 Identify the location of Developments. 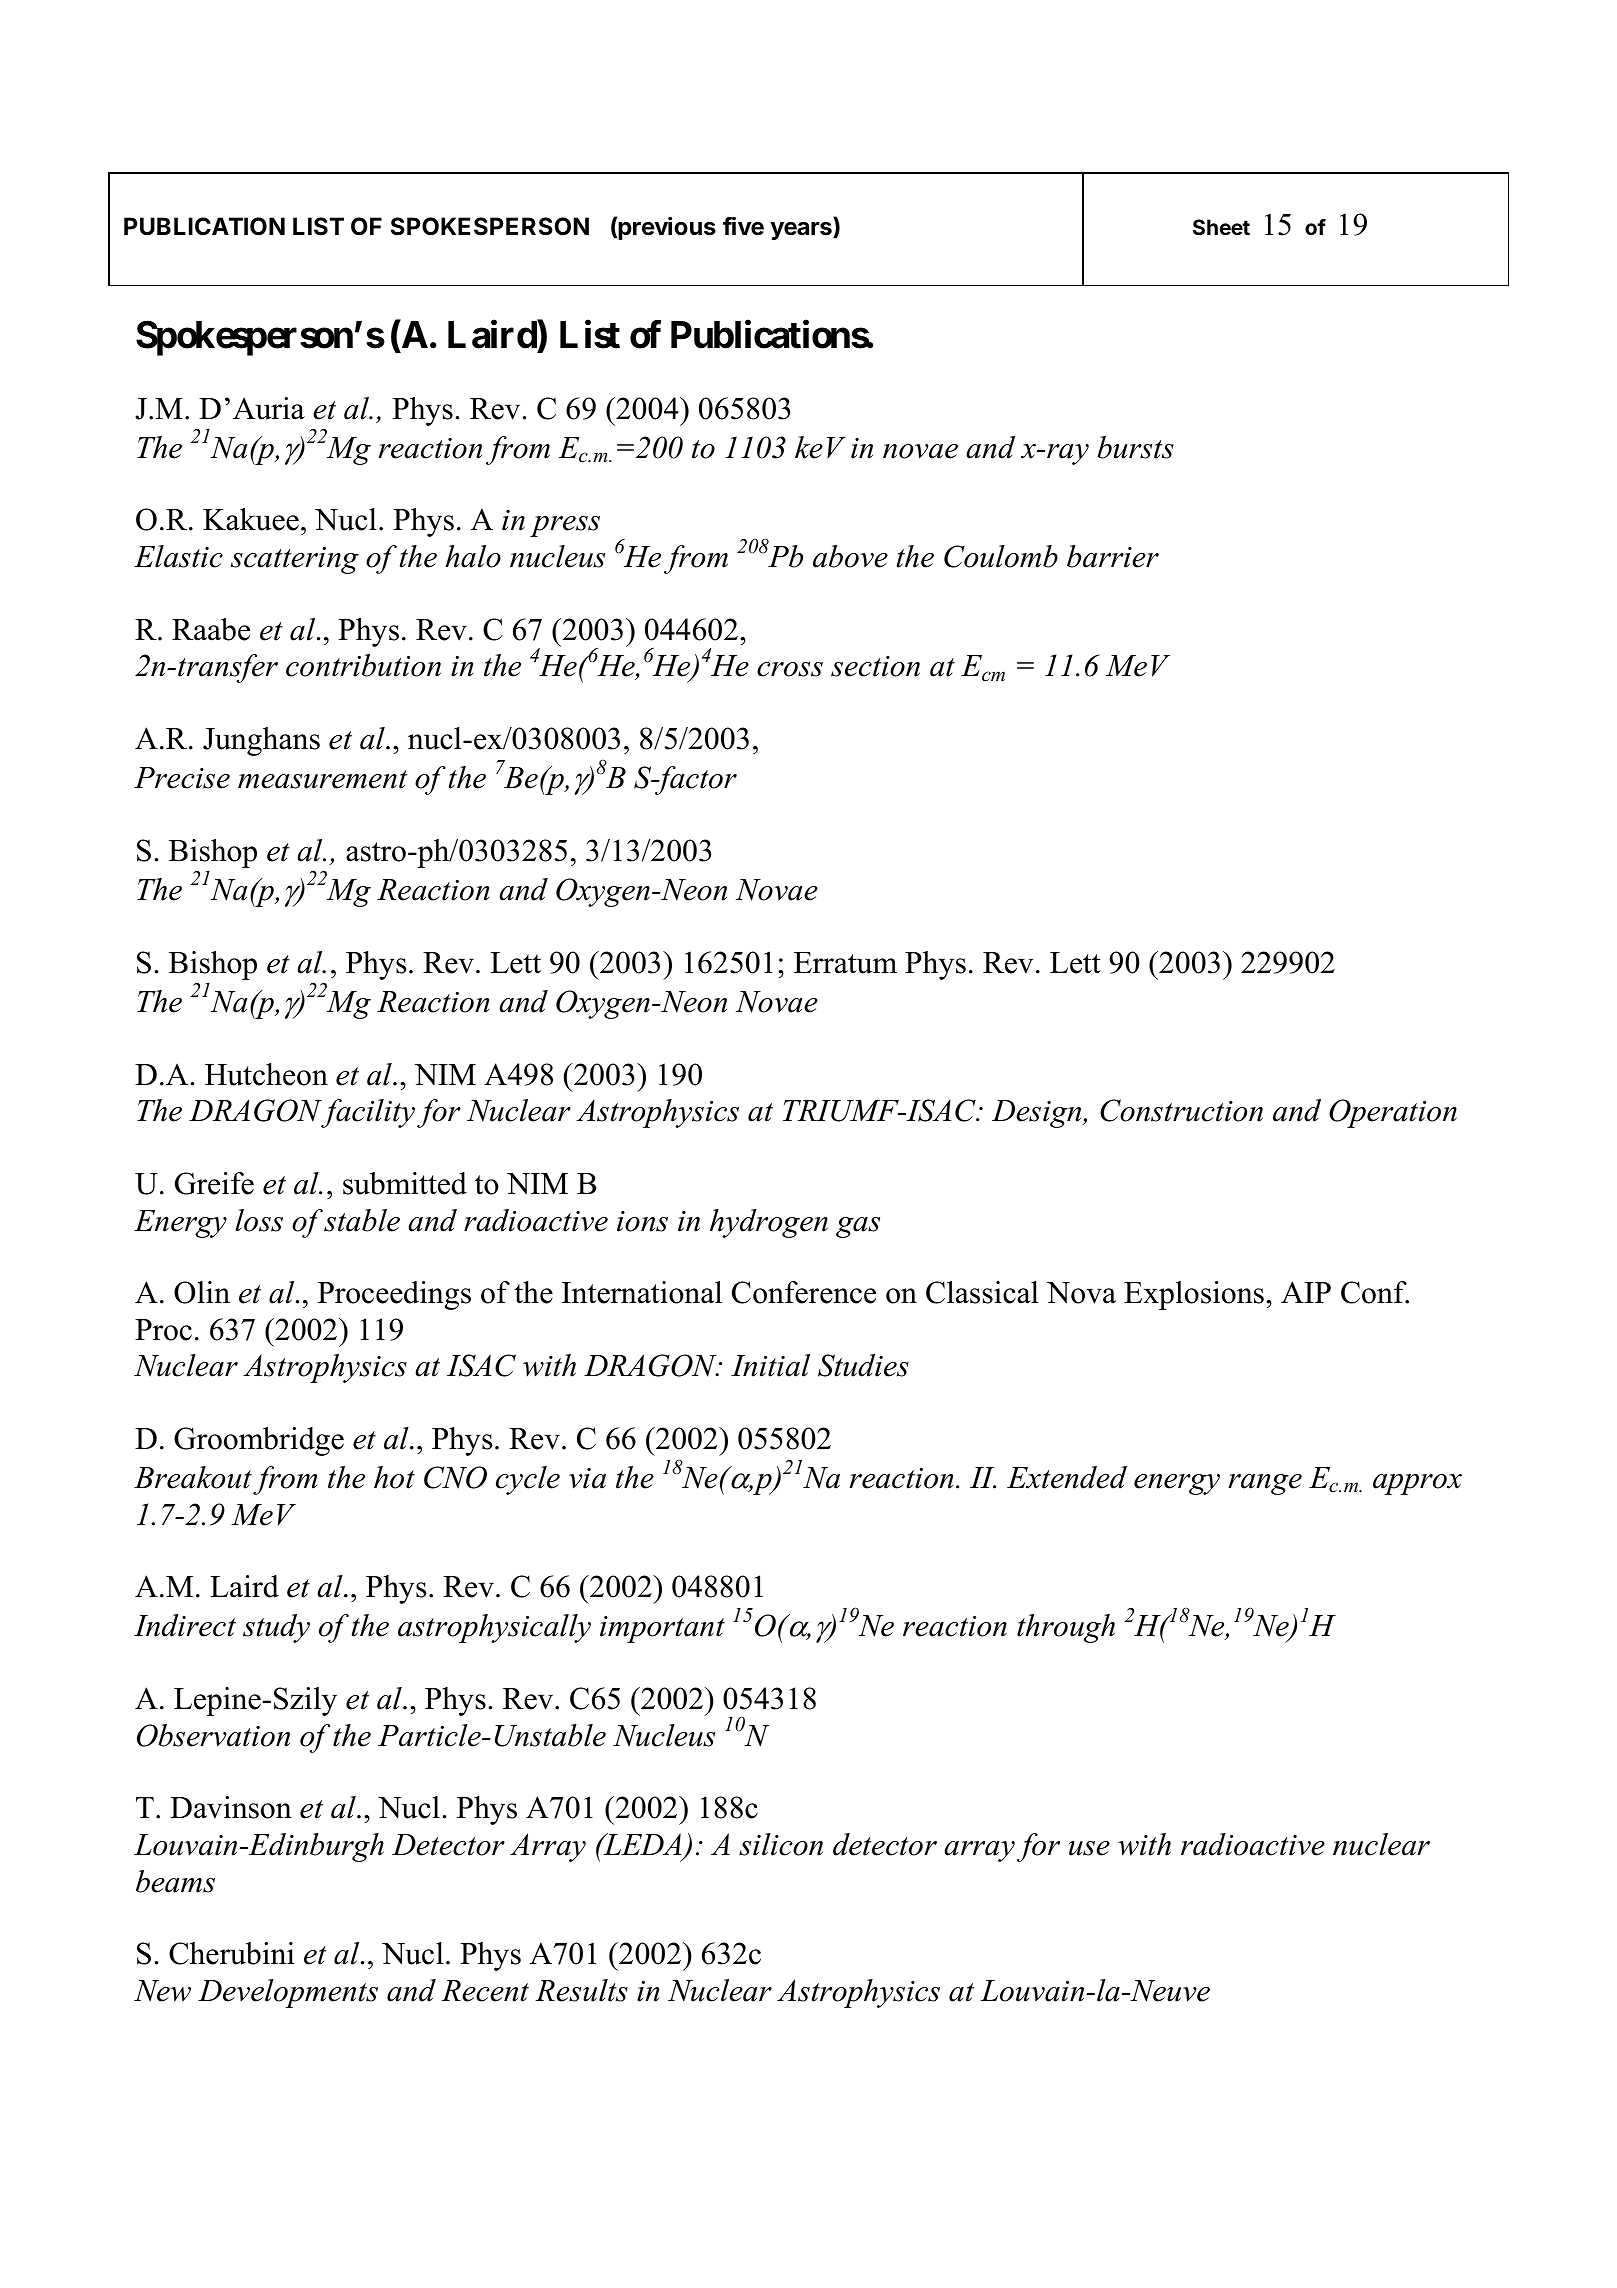
(288, 1993).
